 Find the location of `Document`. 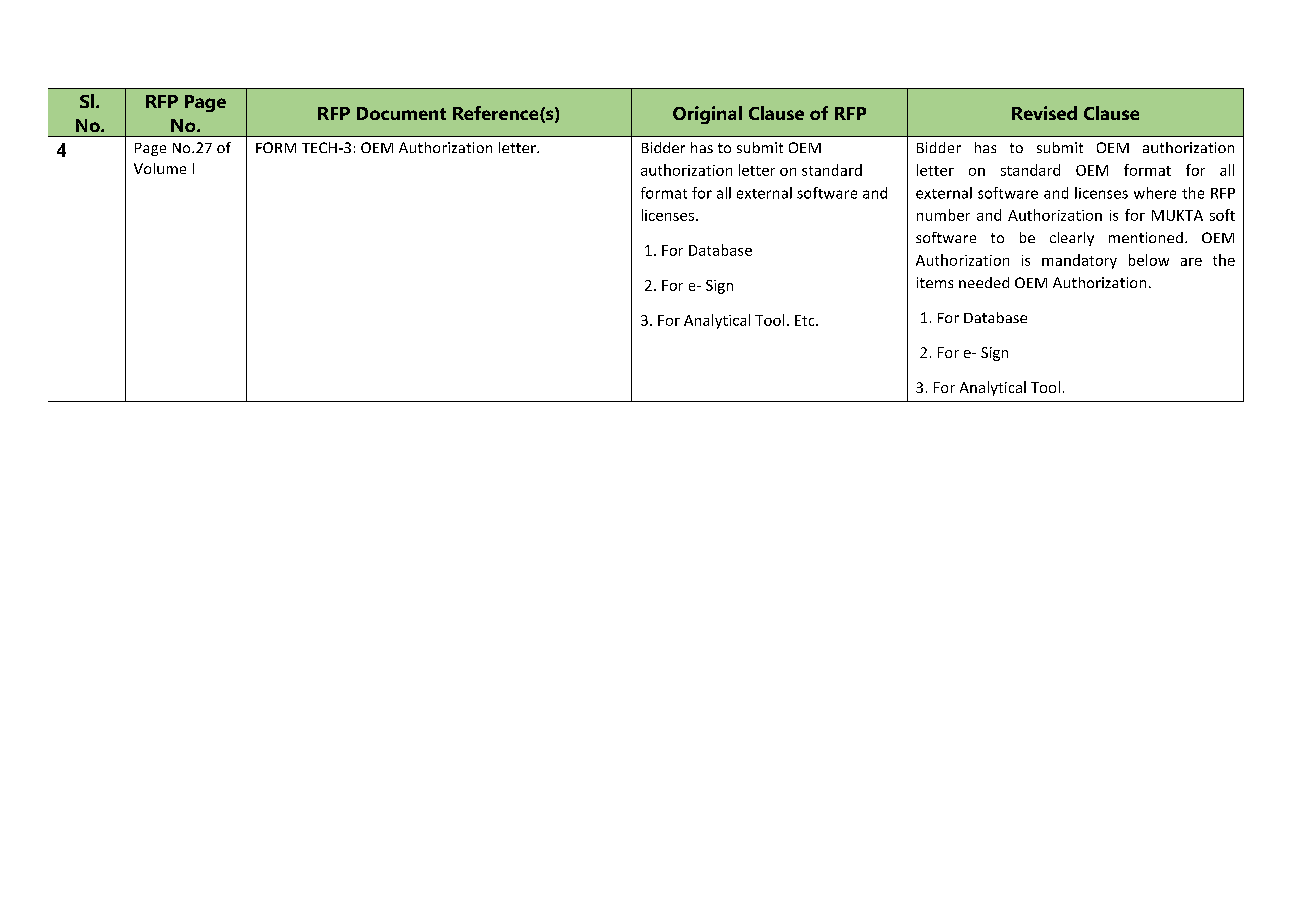

Document is located at coordinates (401, 113).
